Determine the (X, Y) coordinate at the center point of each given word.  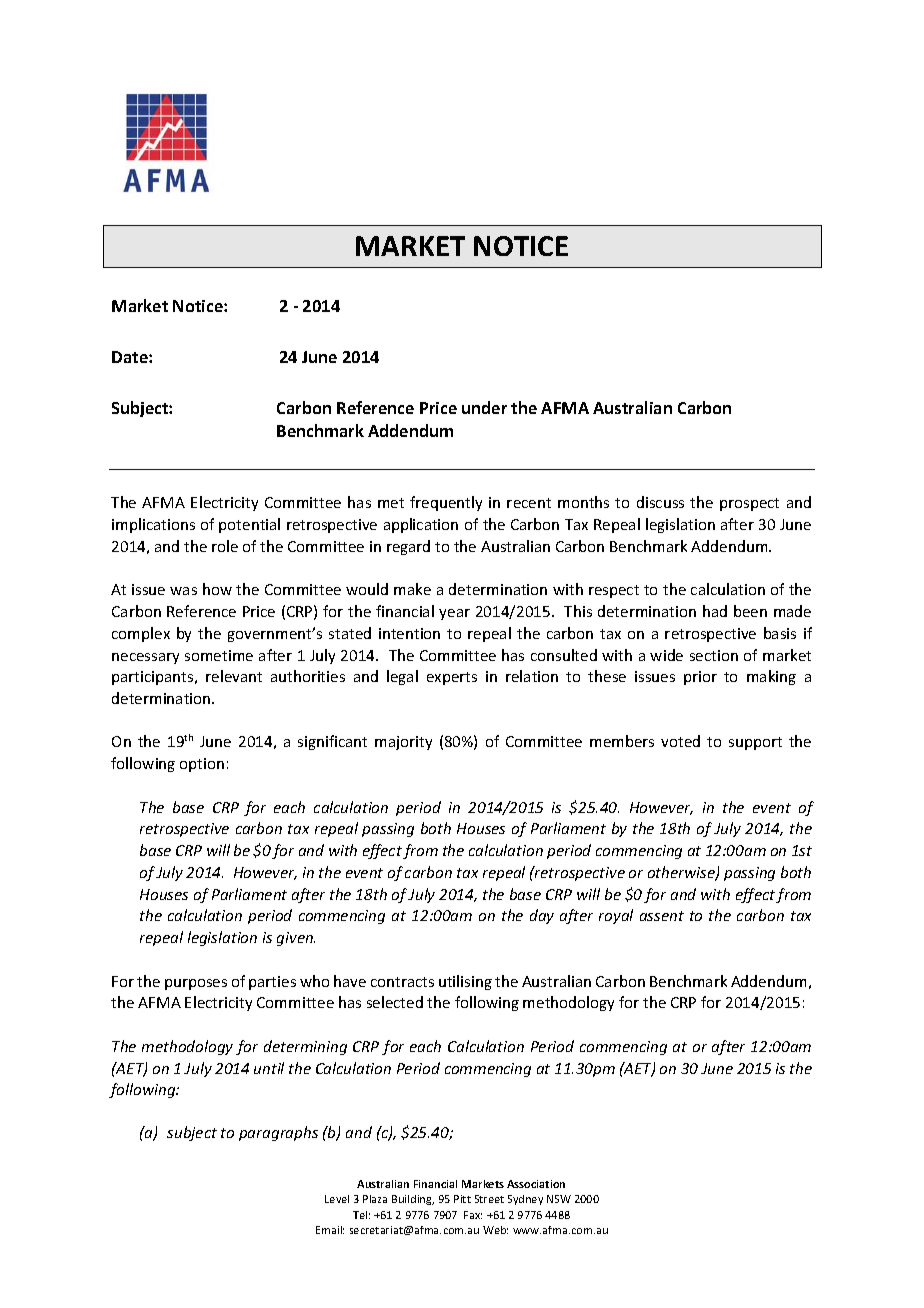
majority (403, 743)
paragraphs (278, 1133)
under (484, 407)
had (715, 611)
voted (680, 741)
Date (131, 357)
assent (662, 916)
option (202, 765)
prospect (749, 504)
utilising (465, 982)
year (454, 614)
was (183, 591)
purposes (196, 984)
